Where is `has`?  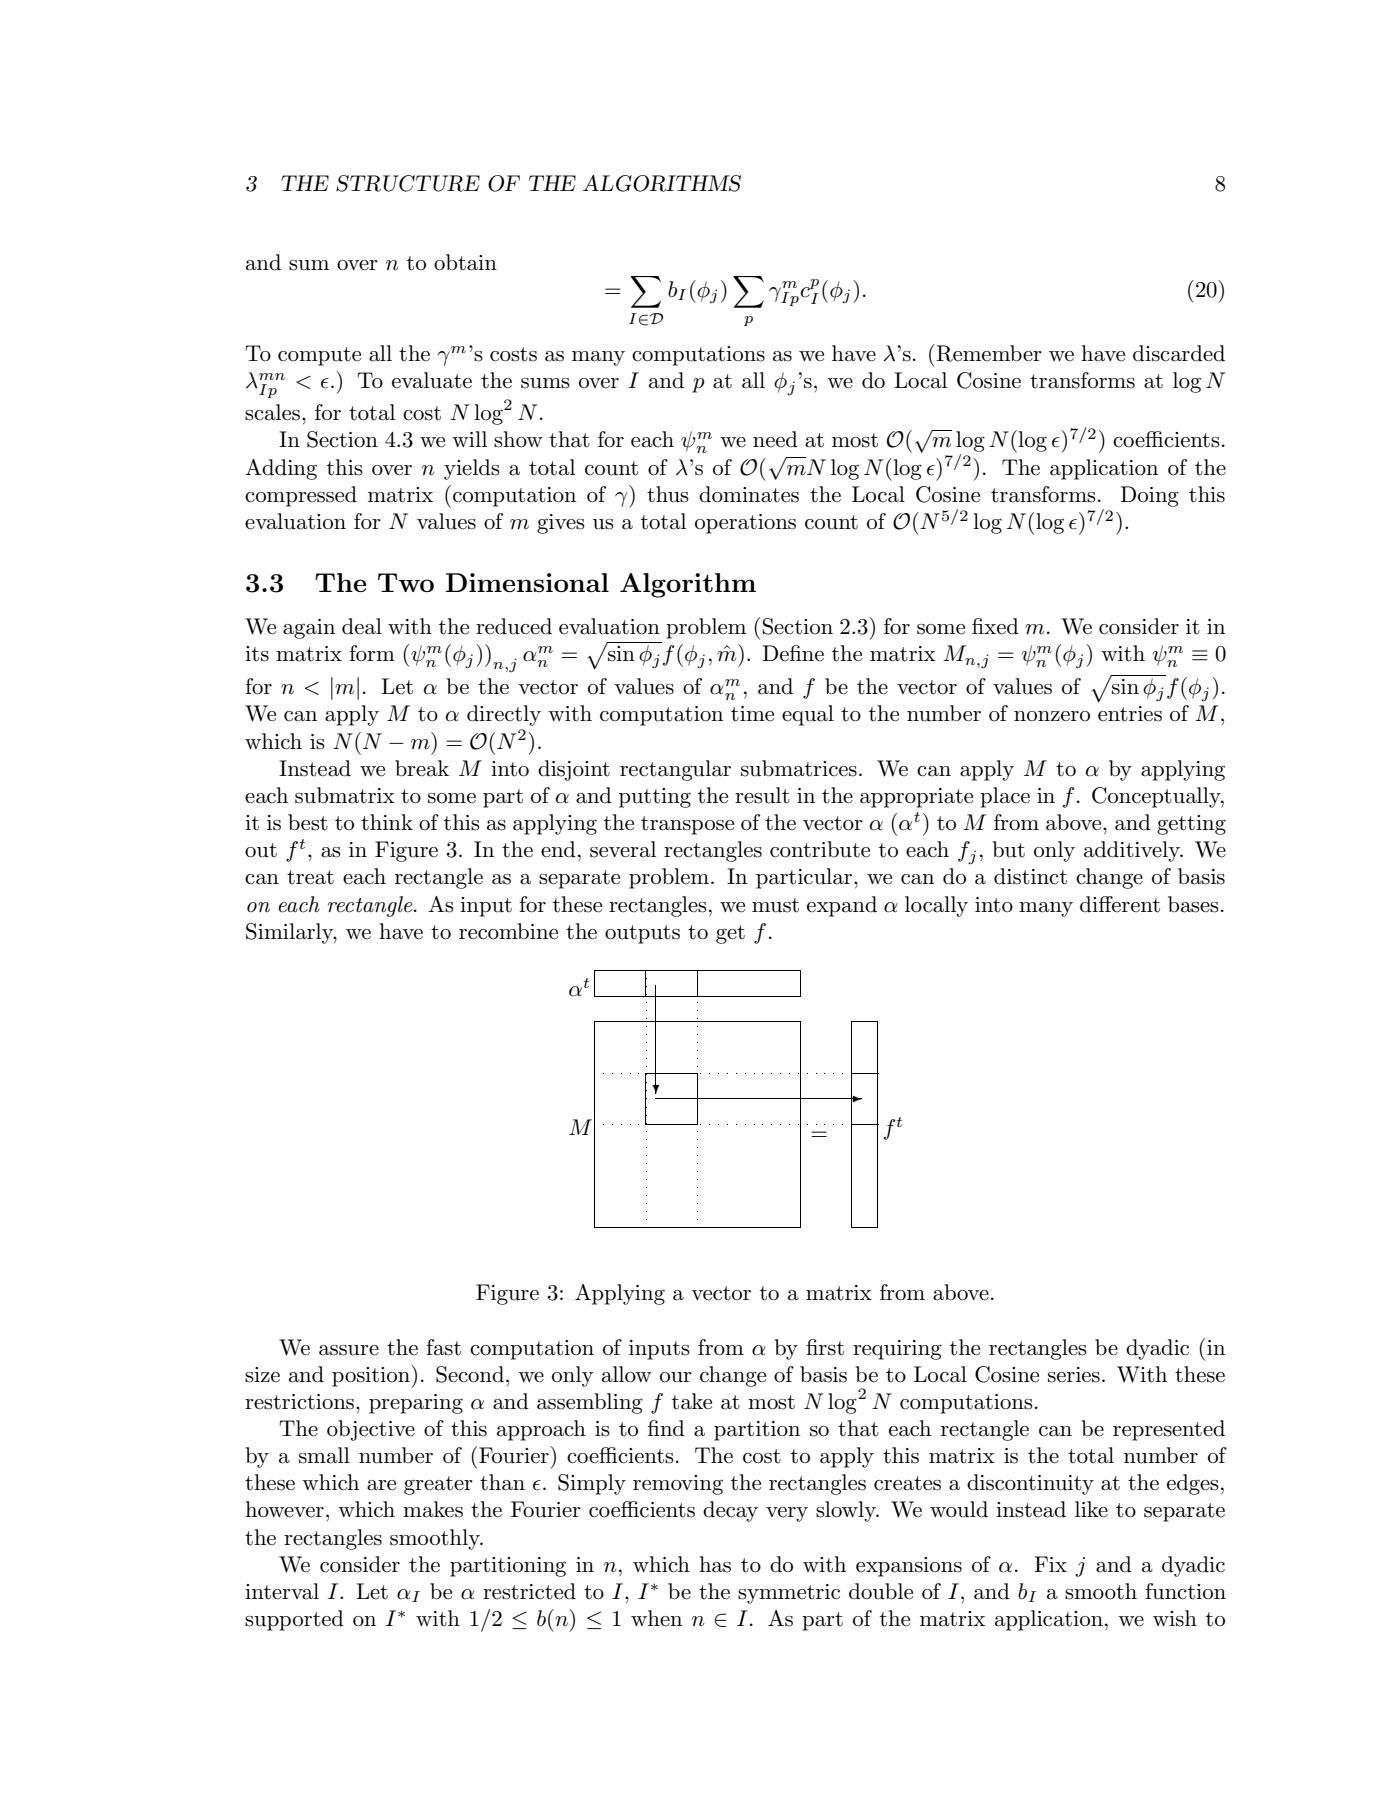
has is located at coordinates (715, 1564).
